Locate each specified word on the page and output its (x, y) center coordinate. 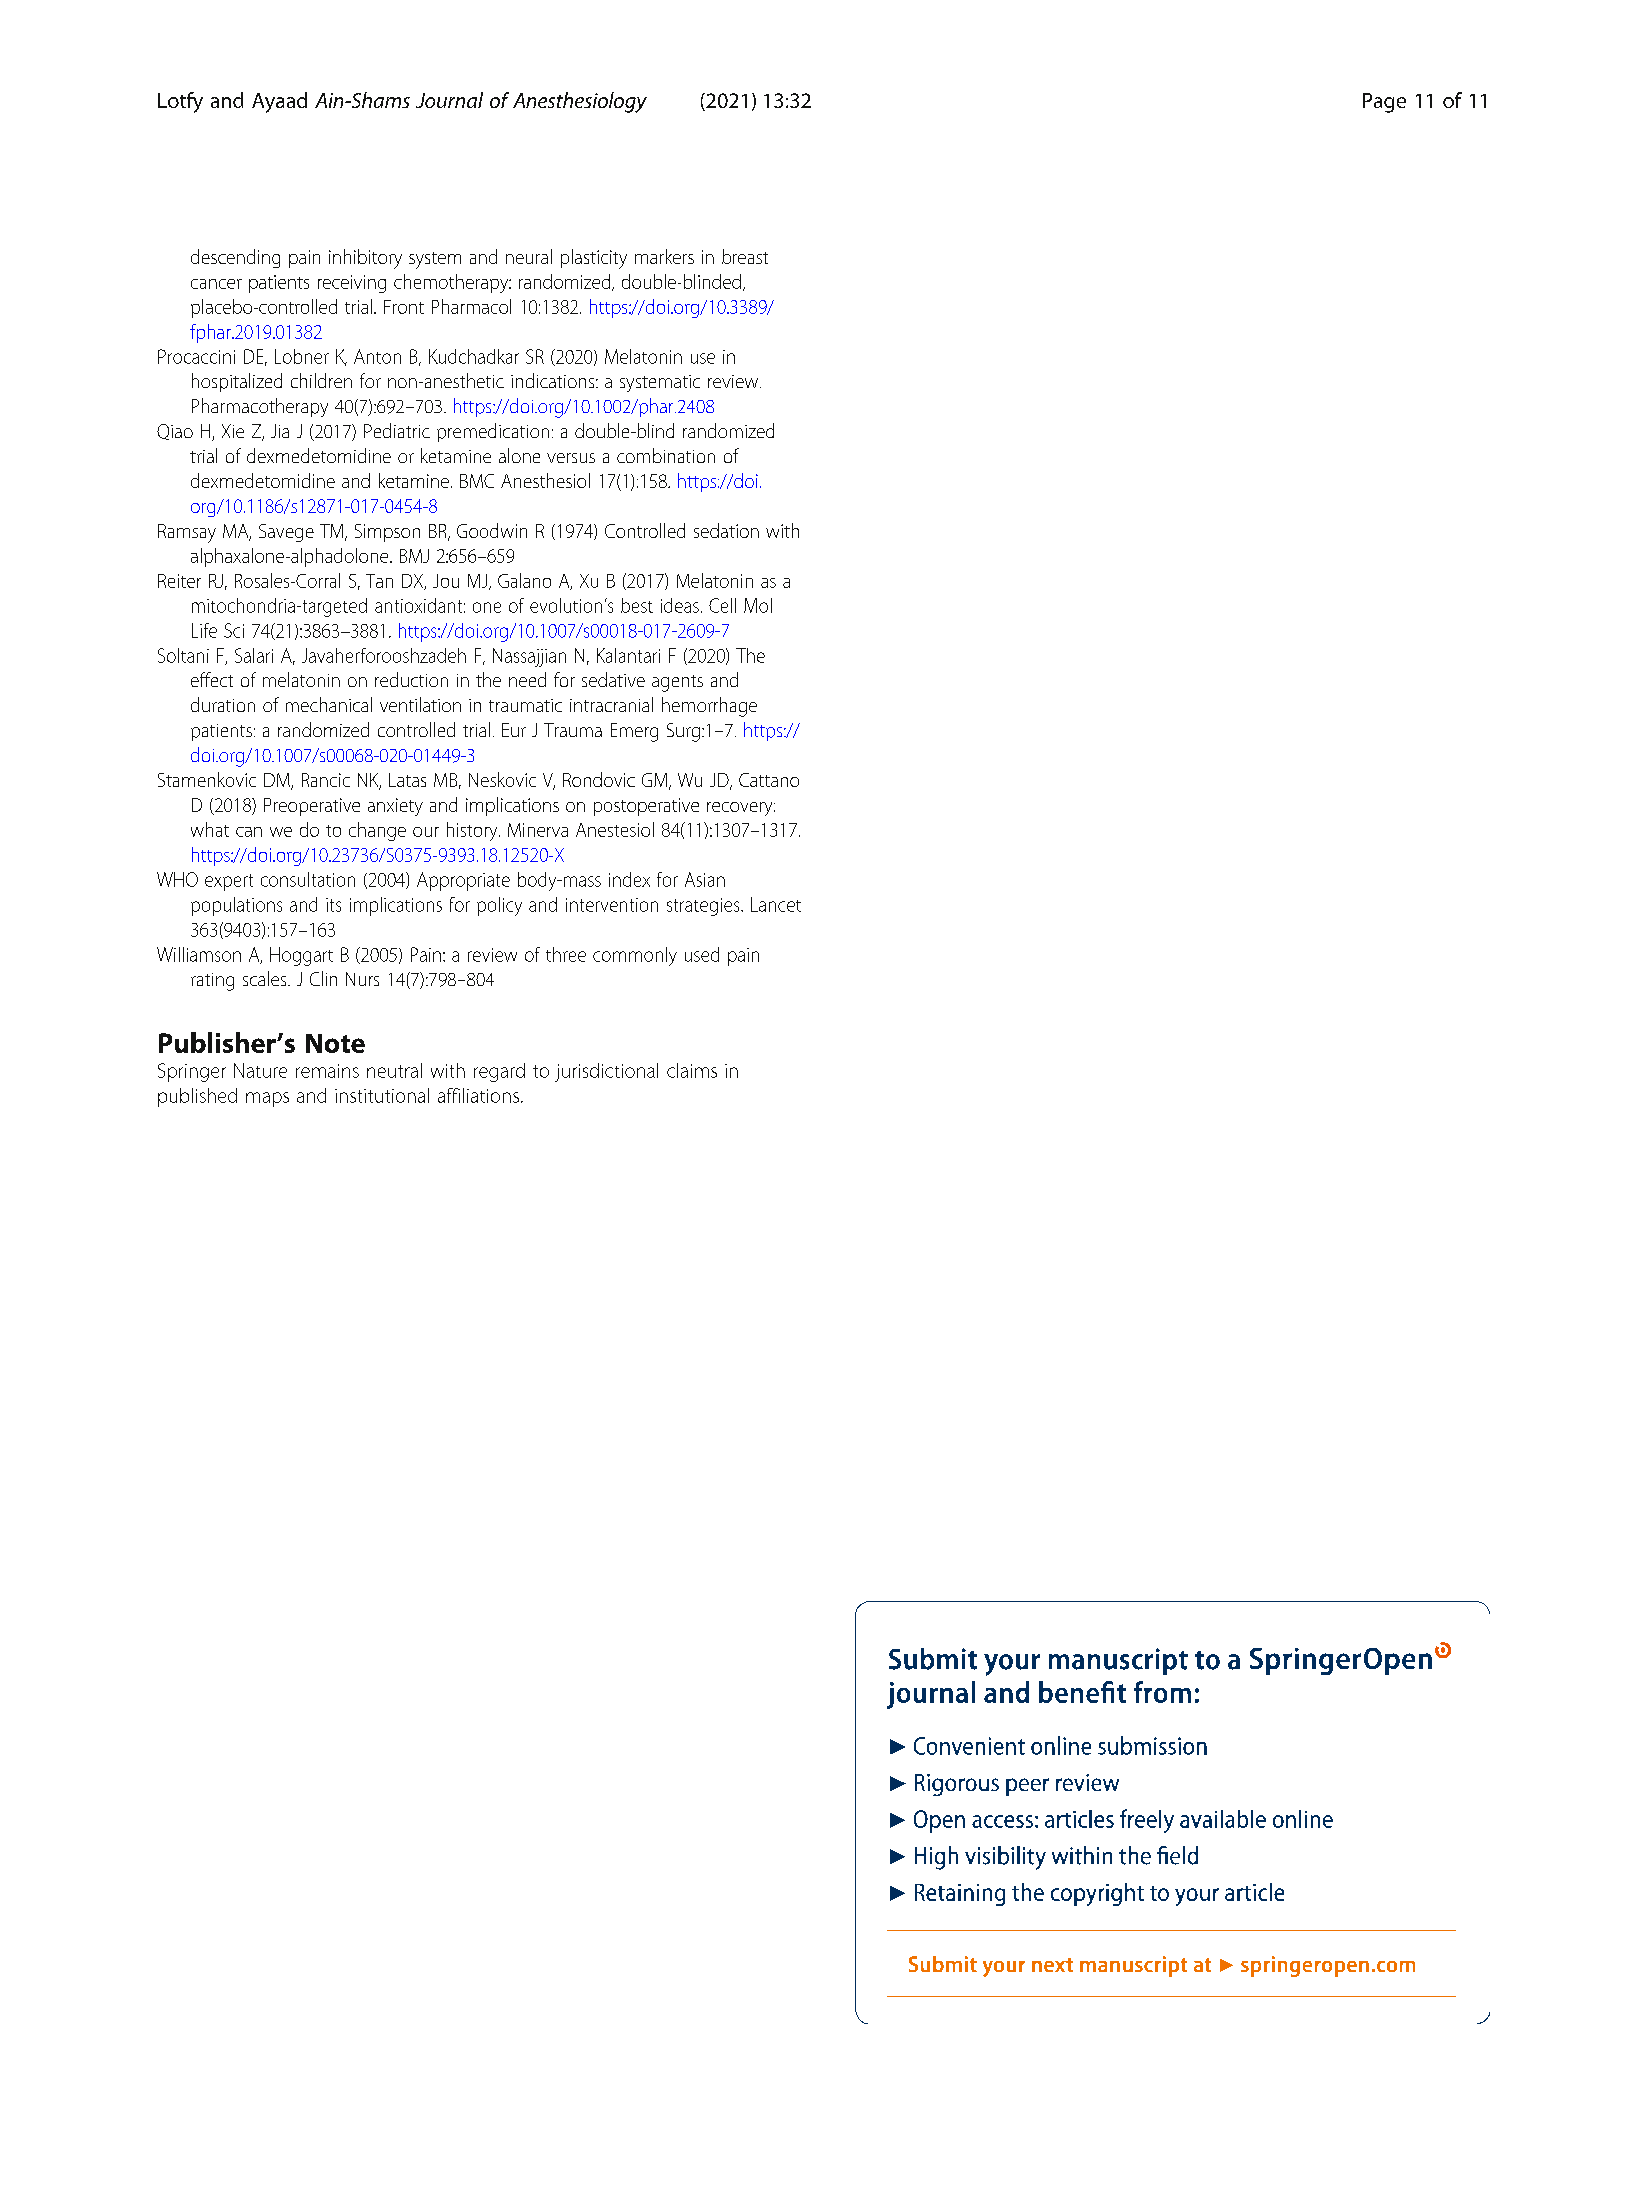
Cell (722, 605)
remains (327, 1071)
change (377, 831)
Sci (234, 630)
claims (692, 1070)
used (702, 954)
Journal (449, 100)
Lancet (776, 904)
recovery (741, 809)
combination (666, 455)
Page (1384, 103)
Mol (758, 605)
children (321, 380)
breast (745, 256)
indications (554, 380)
